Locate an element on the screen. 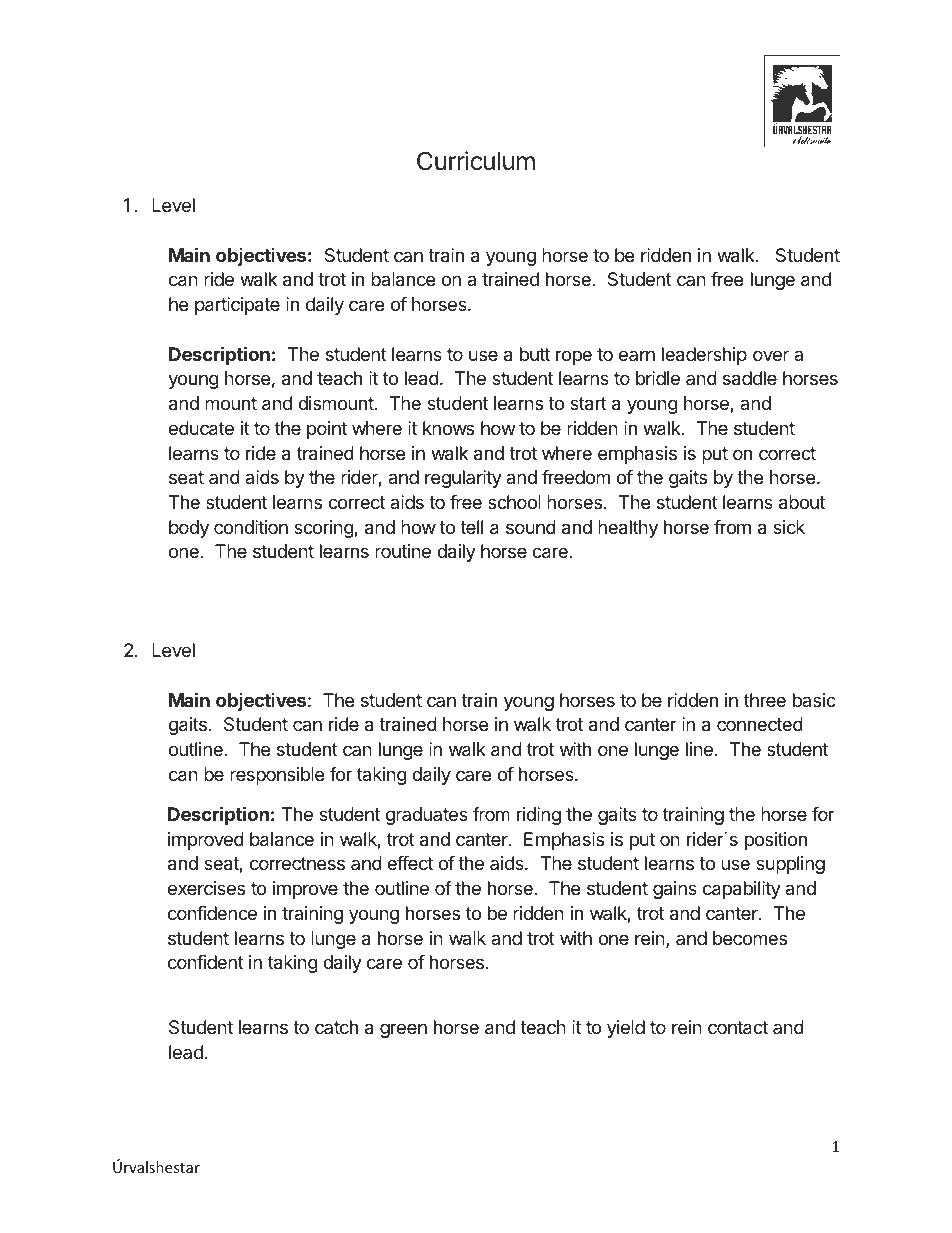 The height and width of the screenshot is (1233, 952). responsible is located at coordinates (277, 776).
